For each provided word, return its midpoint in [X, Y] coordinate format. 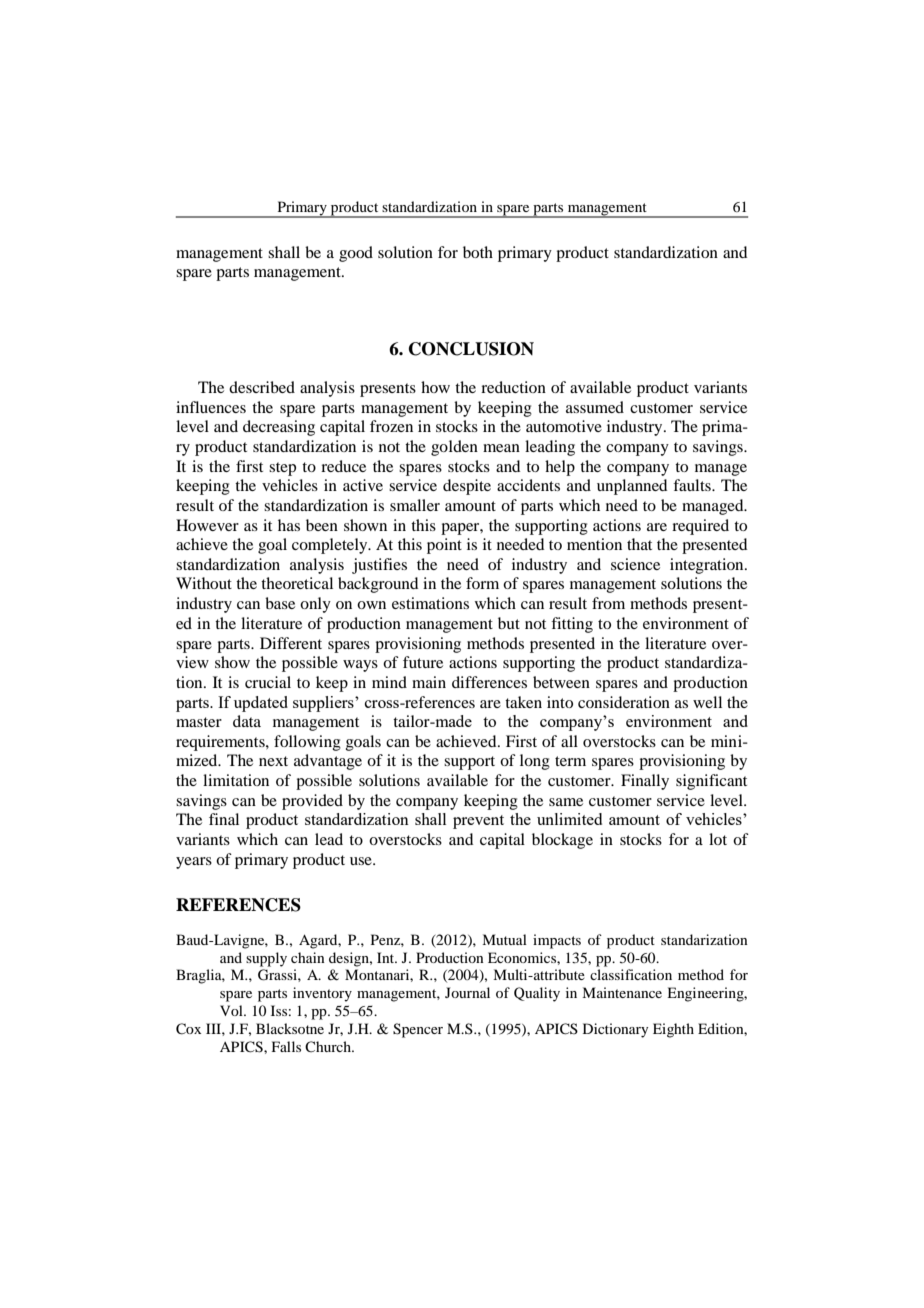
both [478, 252]
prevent [478, 822]
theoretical [297, 583]
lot [718, 839]
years [194, 863]
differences [489, 682]
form [482, 583]
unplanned [632, 487]
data [247, 721]
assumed [595, 407]
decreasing [279, 428]
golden [454, 448]
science [635, 564]
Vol [232, 1010]
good [356, 254]
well [707, 702]
